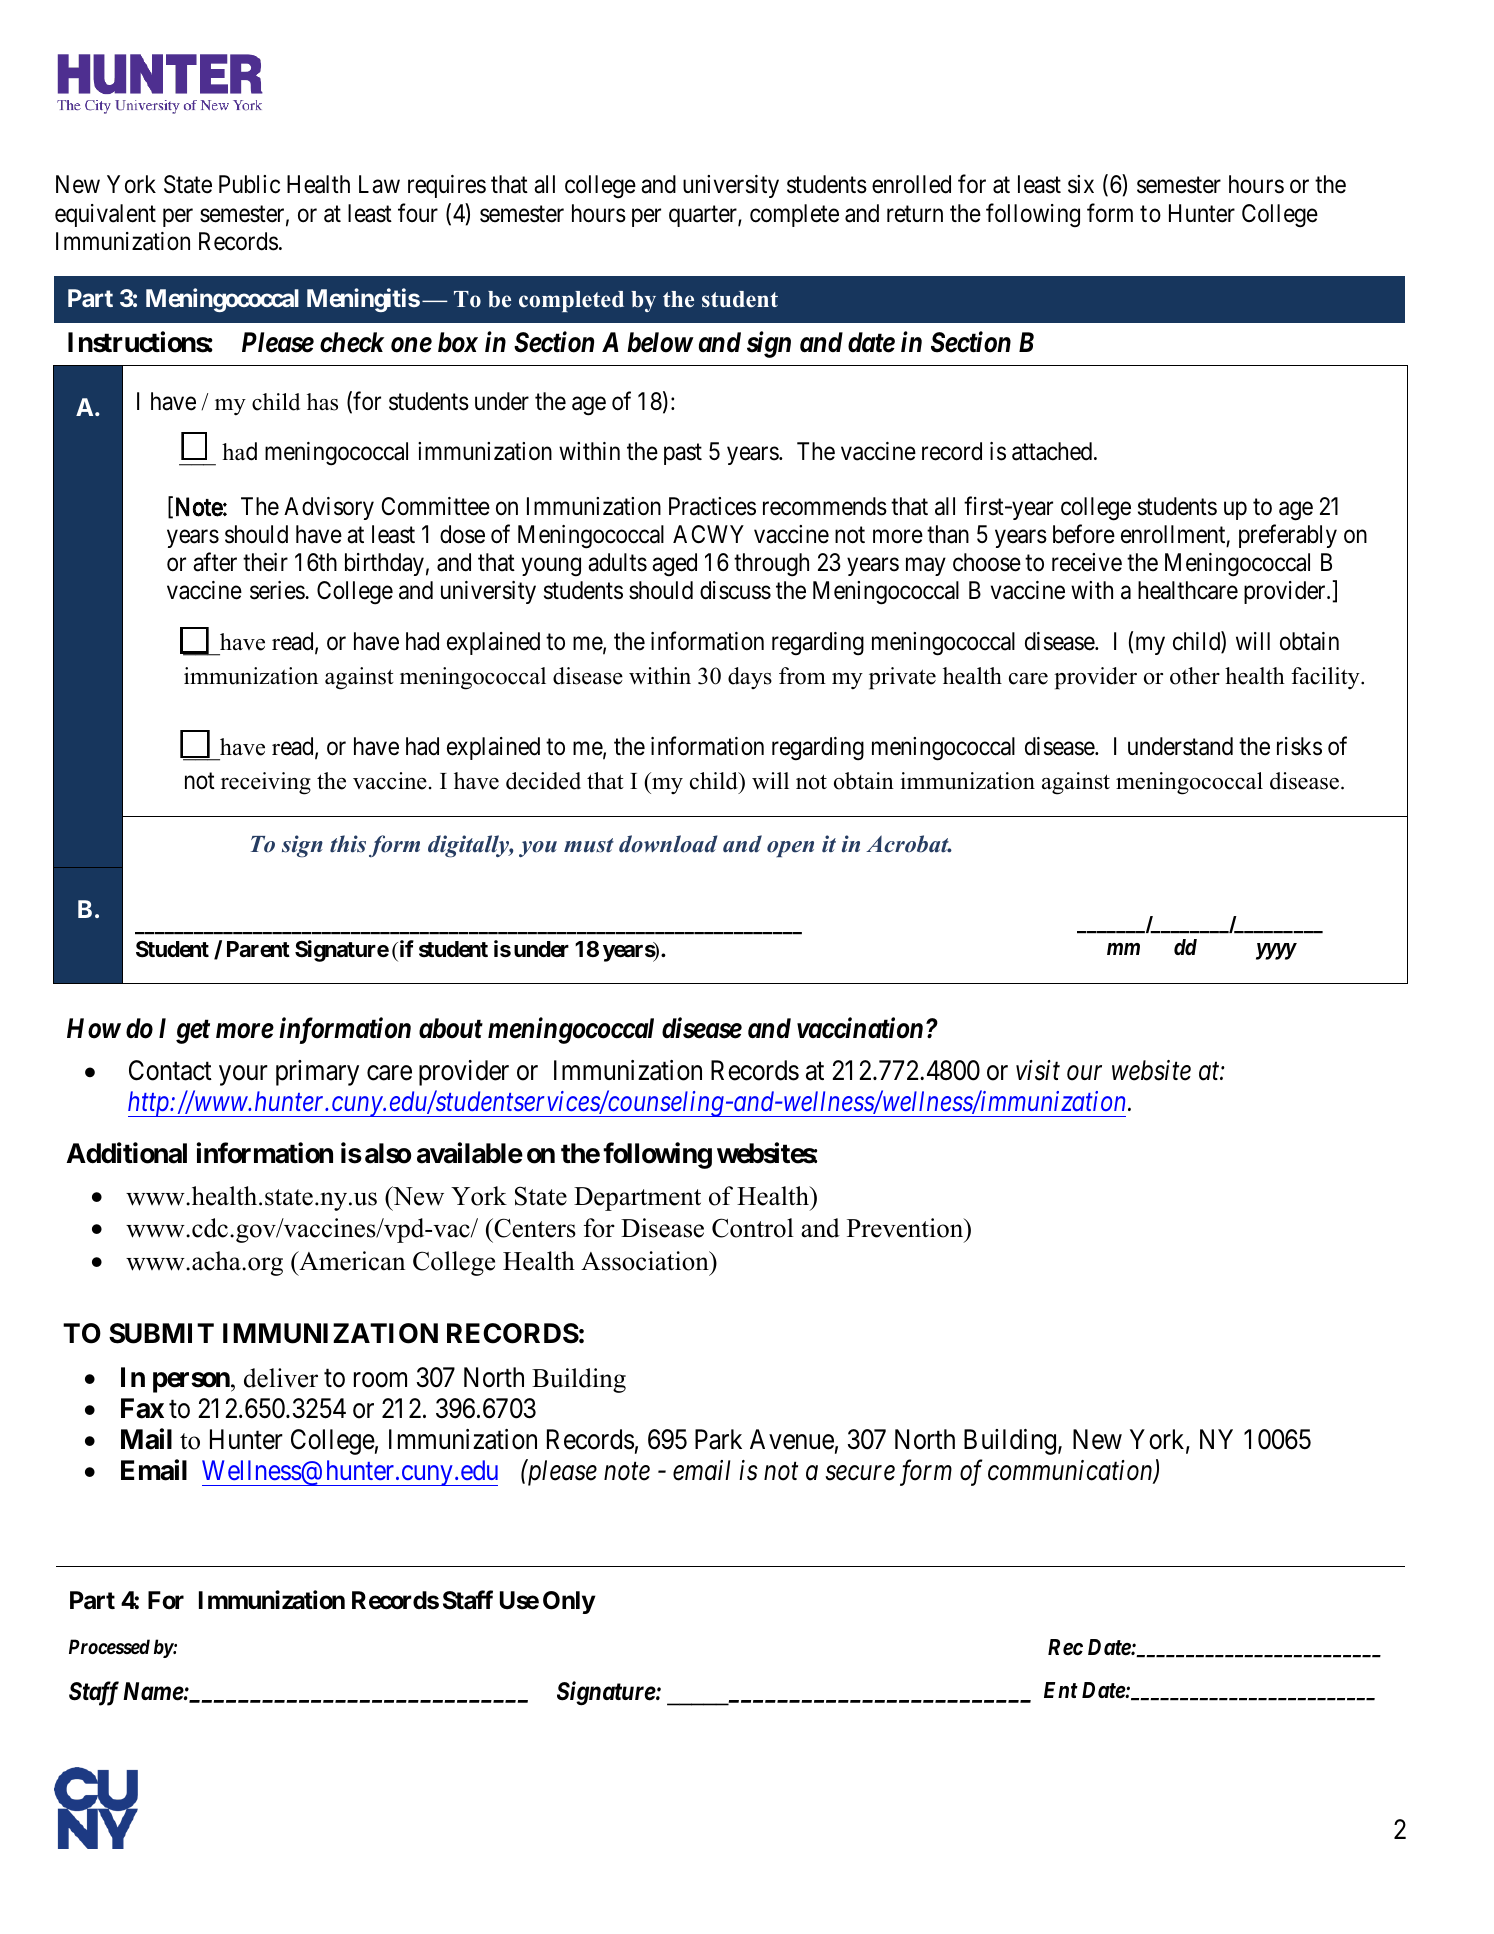 Image resolution: width=1494 pixels, height=1934 pixels. I want to click on their, so click(265, 562).
